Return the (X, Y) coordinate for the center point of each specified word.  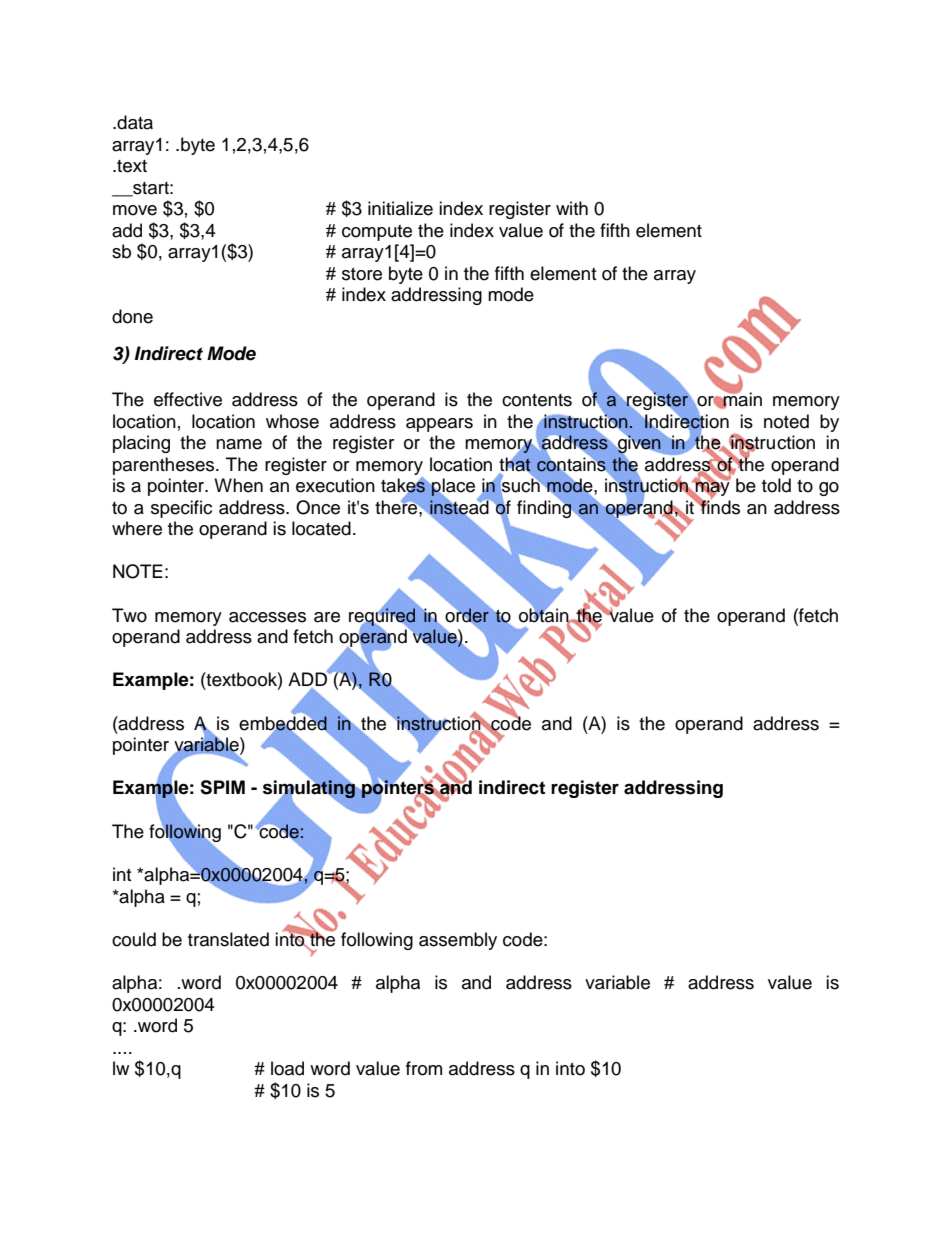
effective (188, 399)
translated (228, 939)
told (776, 485)
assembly (458, 941)
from (424, 1068)
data (134, 122)
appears (439, 425)
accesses (267, 617)
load (287, 1068)
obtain (545, 615)
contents (537, 400)
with (572, 208)
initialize (400, 208)
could (134, 939)
